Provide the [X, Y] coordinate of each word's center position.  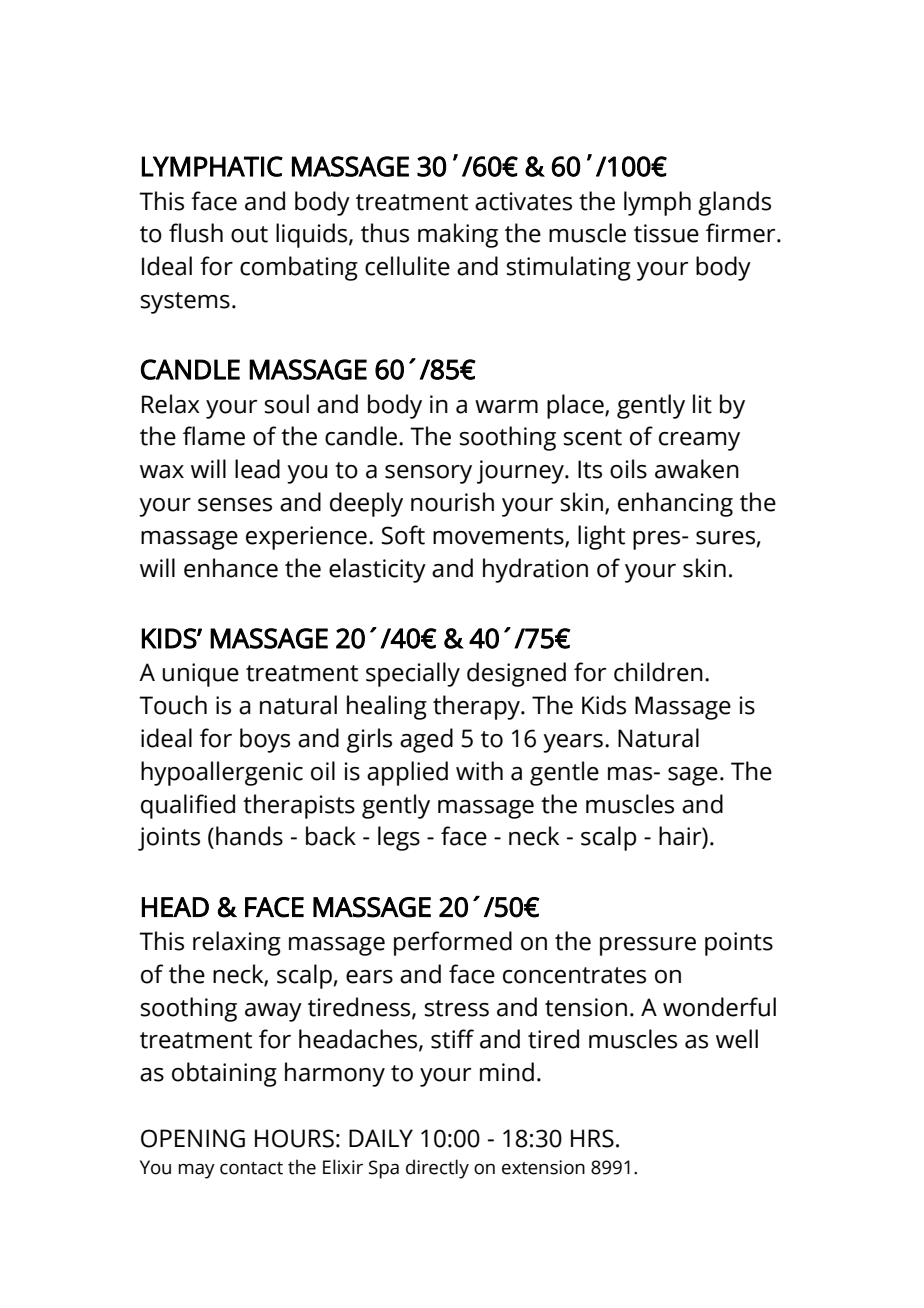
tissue [666, 233]
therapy [477, 707]
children [658, 672]
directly [437, 1169]
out [249, 234]
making [458, 235]
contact [251, 1168]
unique [200, 675]
